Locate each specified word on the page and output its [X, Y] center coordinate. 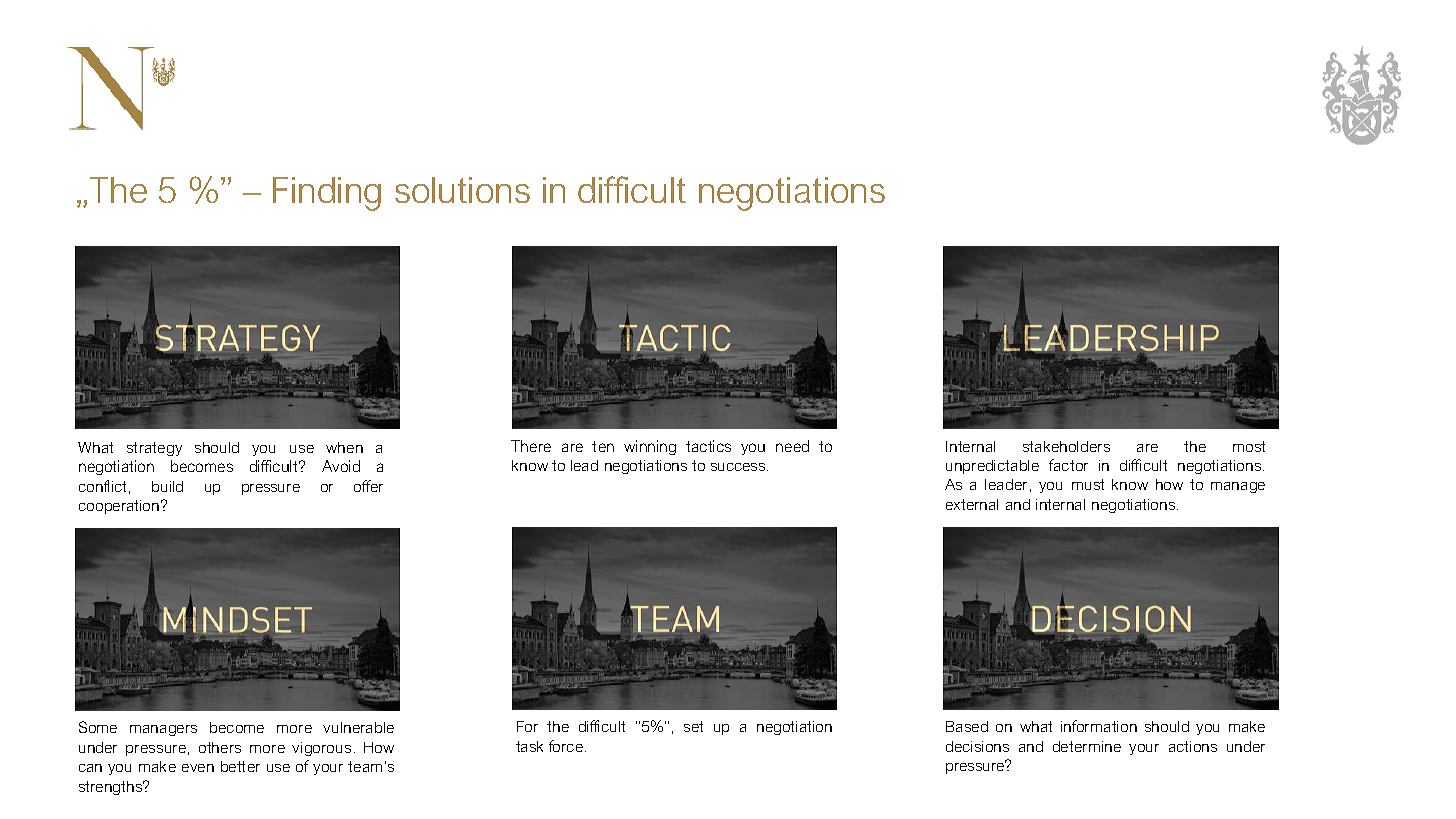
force [567, 746]
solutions [462, 190]
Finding [327, 194]
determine [1087, 746]
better [240, 766]
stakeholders [1066, 446]
